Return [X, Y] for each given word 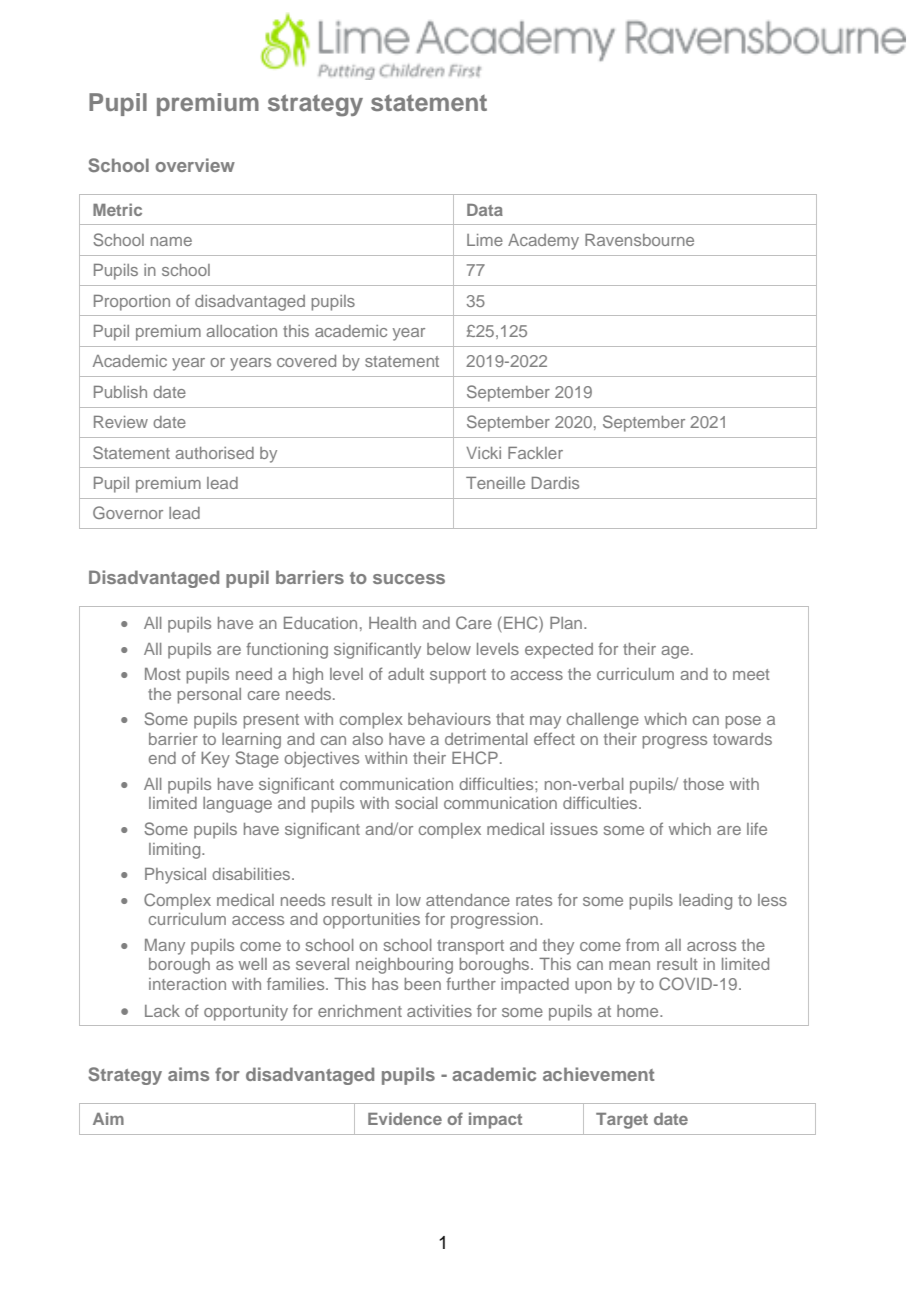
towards [742, 739]
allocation [241, 331]
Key [215, 760]
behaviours [449, 719]
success [409, 579]
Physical [175, 876]
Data [485, 210]
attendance [468, 900]
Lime [485, 240]
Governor [128, 512]
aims [188, 1074]
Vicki [483, 453]
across [711, 946]
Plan [567, 623]
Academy [543, 242]
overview [195, 165]
